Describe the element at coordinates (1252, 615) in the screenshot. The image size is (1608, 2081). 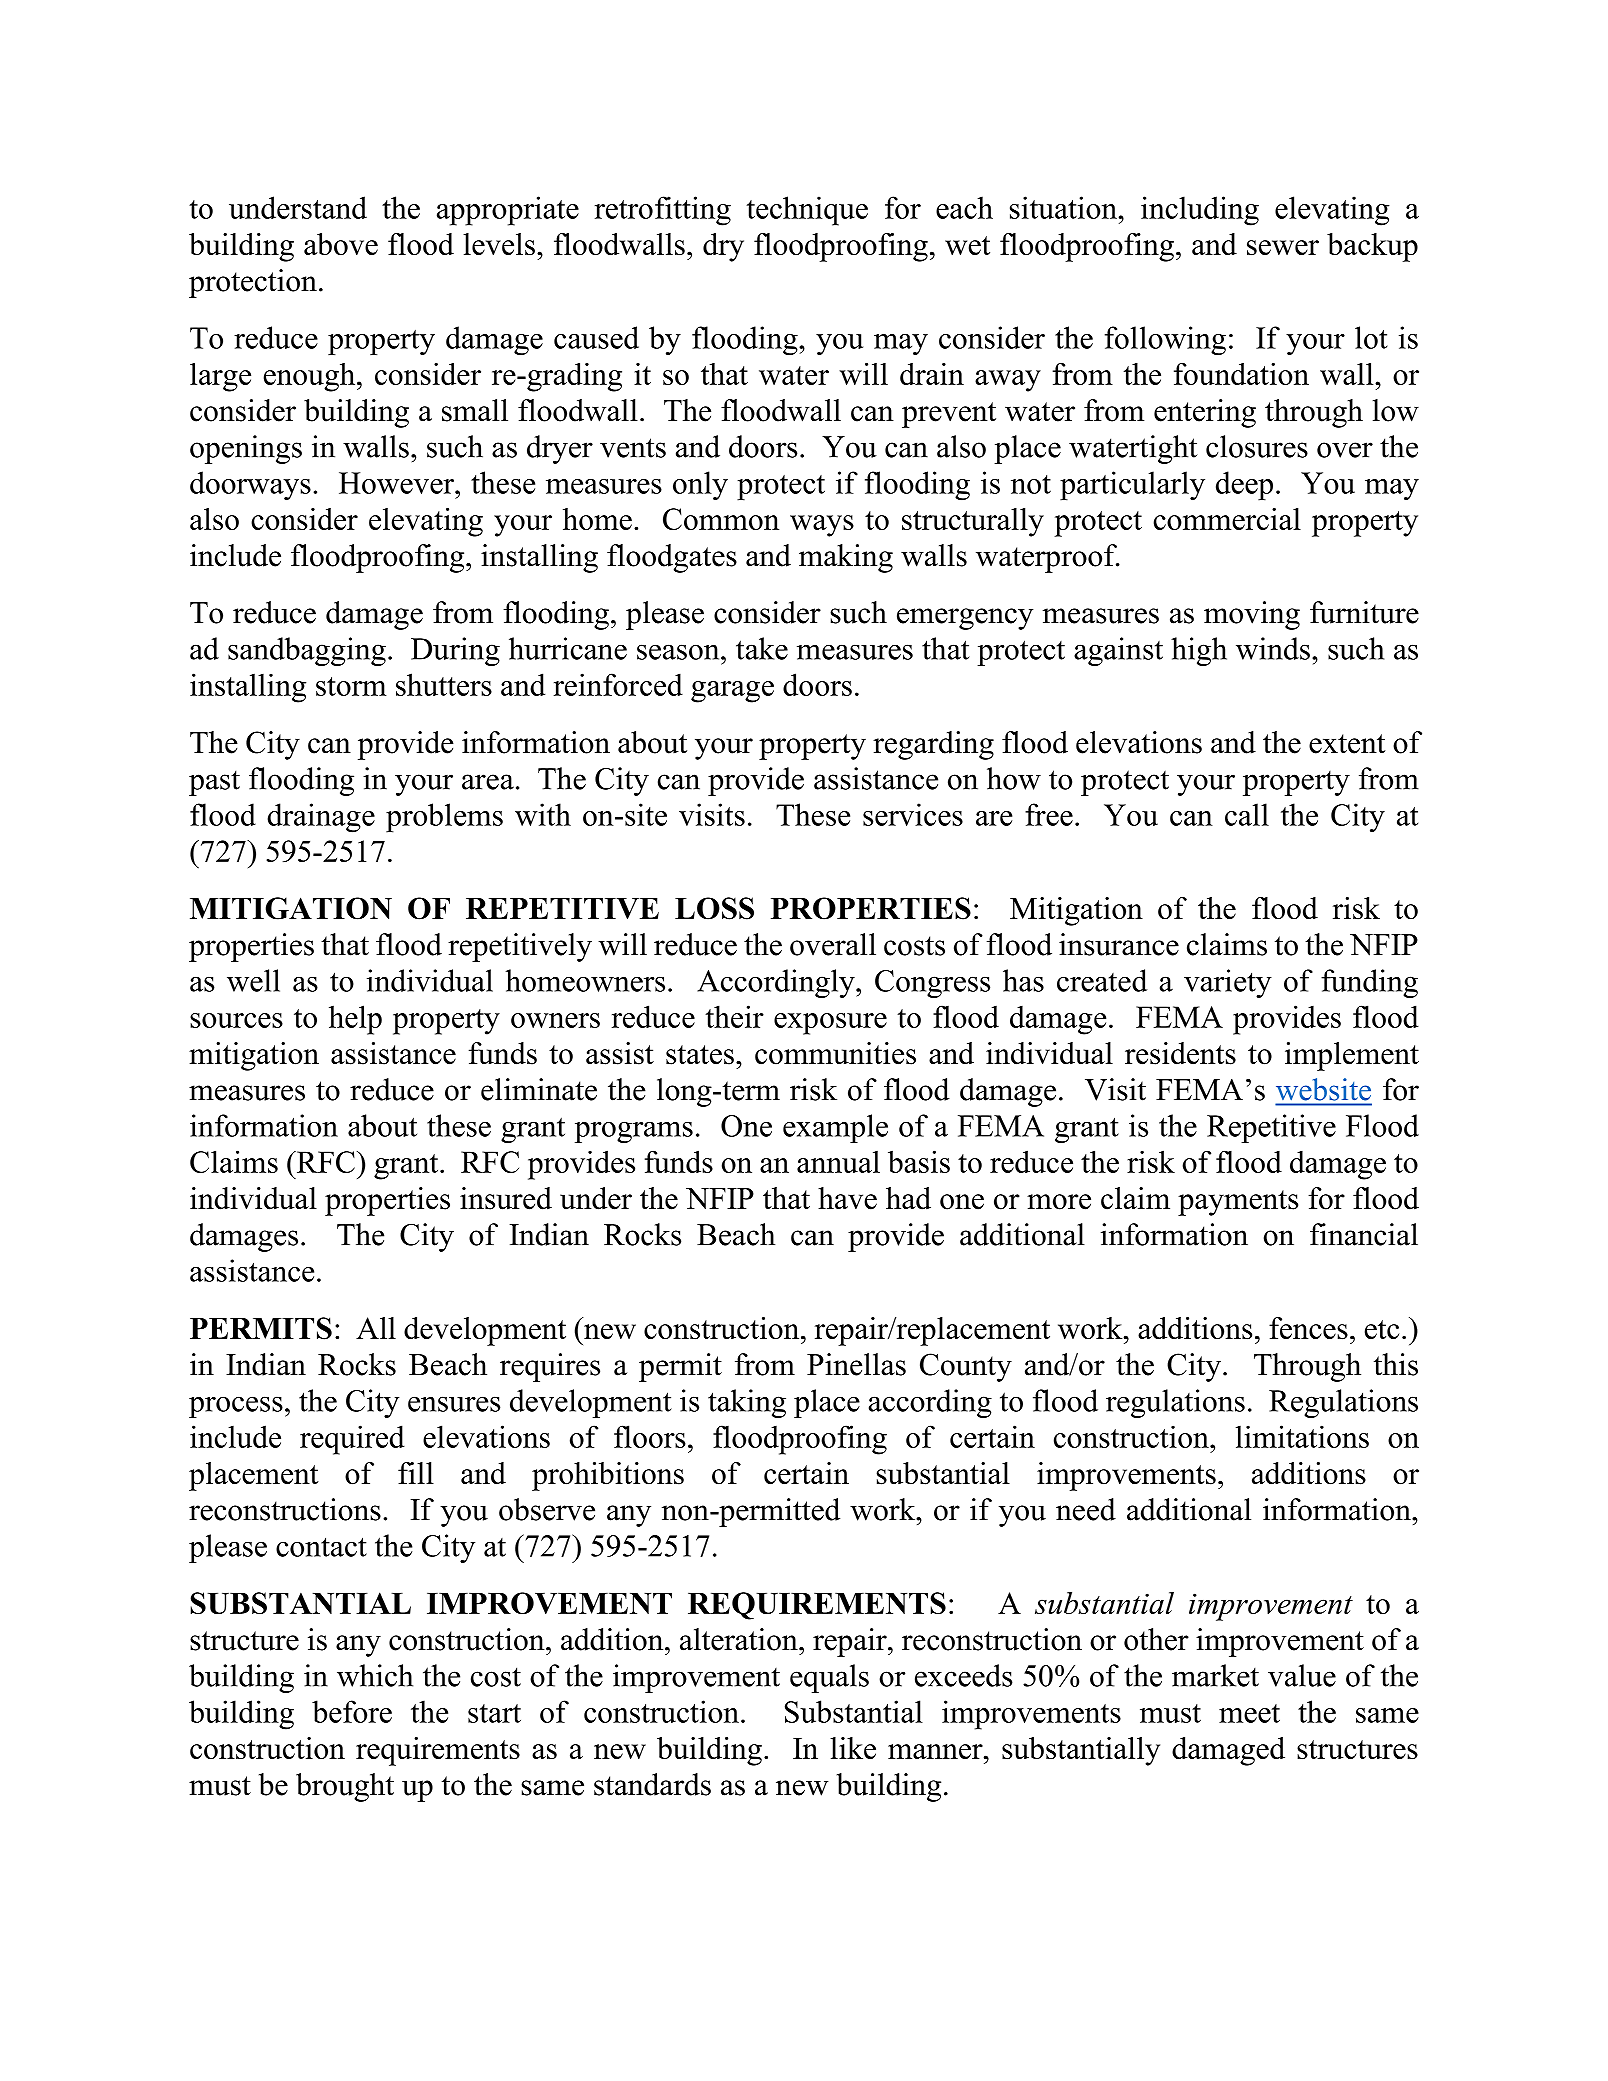
I see `moving` at that location.
